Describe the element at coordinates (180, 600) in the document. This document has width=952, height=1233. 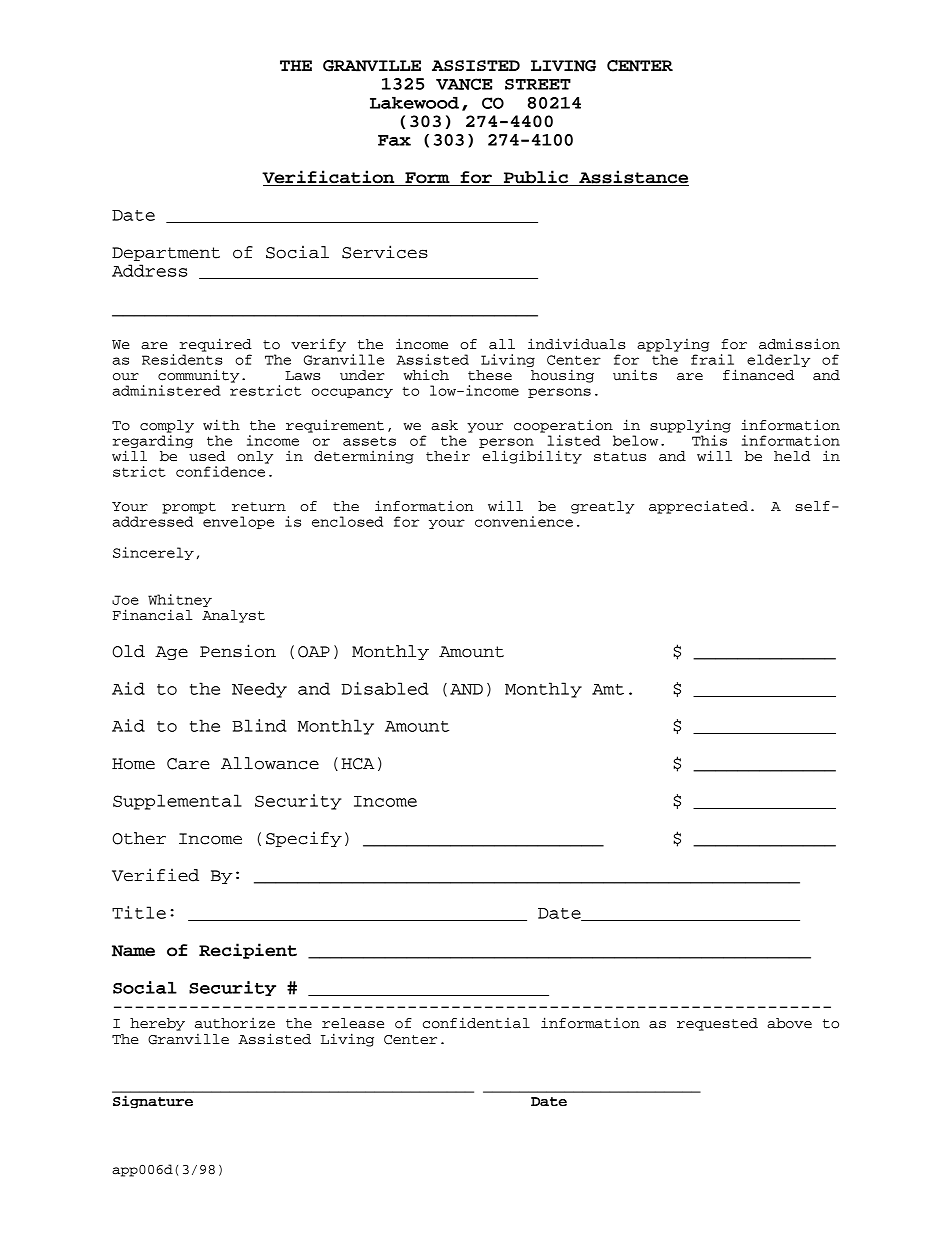
I see `Whitney` at that location.
